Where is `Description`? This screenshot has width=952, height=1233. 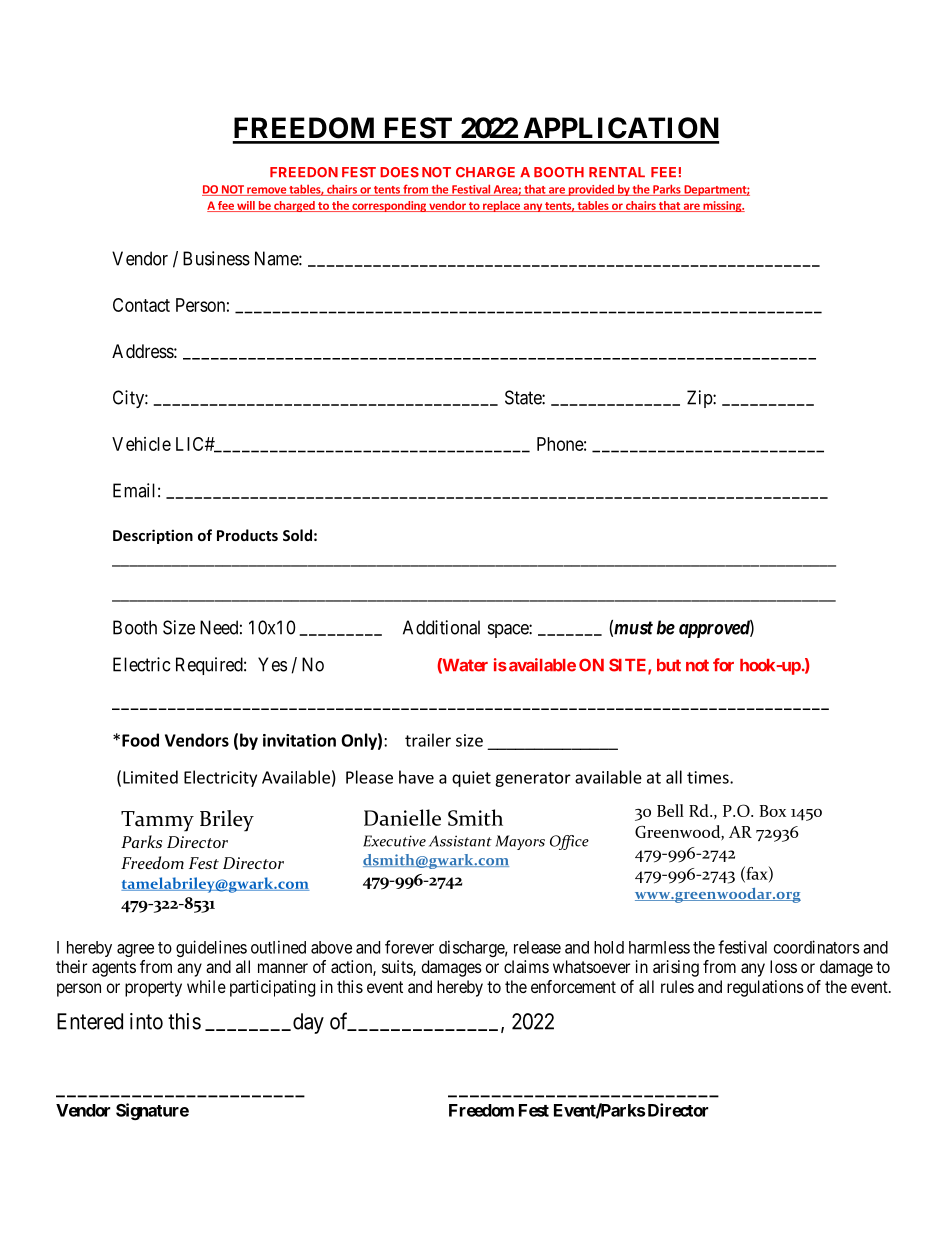 Description is located at coordinates (153, 536).
